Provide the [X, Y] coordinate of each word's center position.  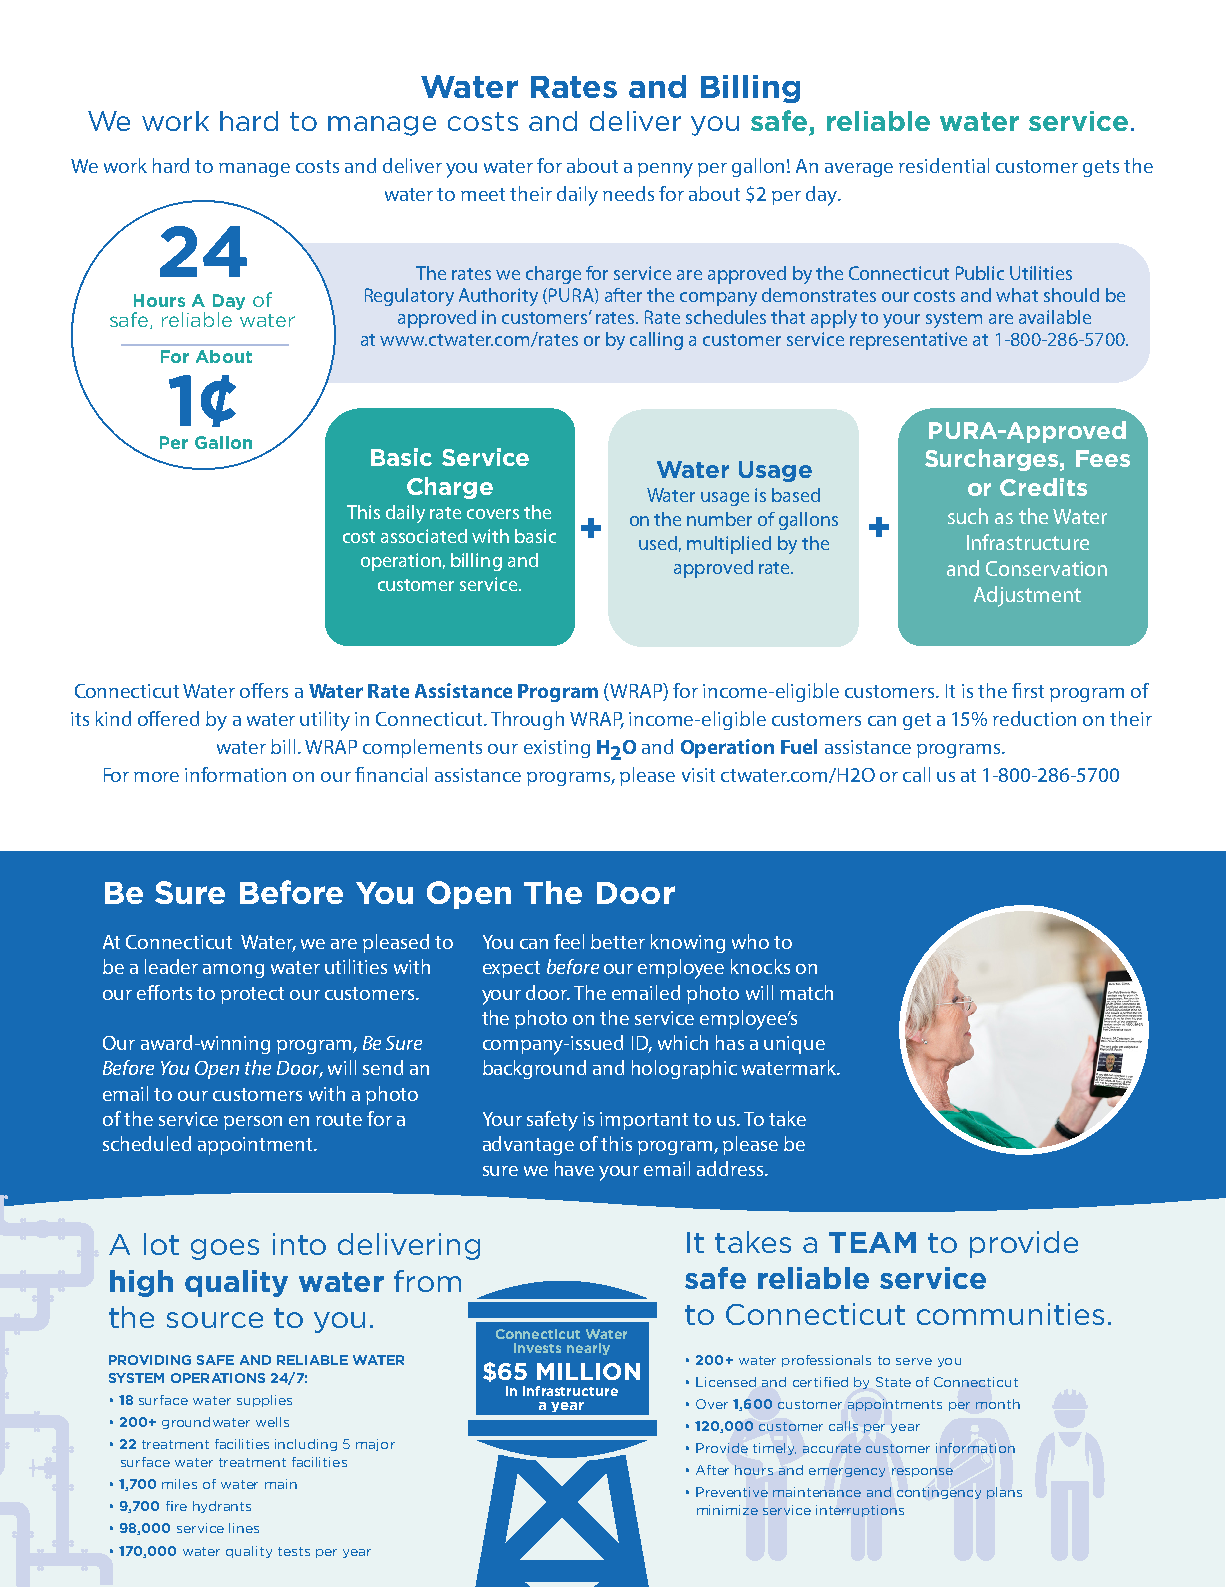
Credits [1043, 487]
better [618, 941]
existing [557, 749]
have [574, 1168]
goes [225, 1249]
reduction [1034, 718]
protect [252, 995]
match [806, 992]
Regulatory [409, 297]
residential [944, 165]
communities [1010, 1314]
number [719, 519]
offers [264, 690]
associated [424, 536]
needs [628, 193]
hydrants [222, 1507]
